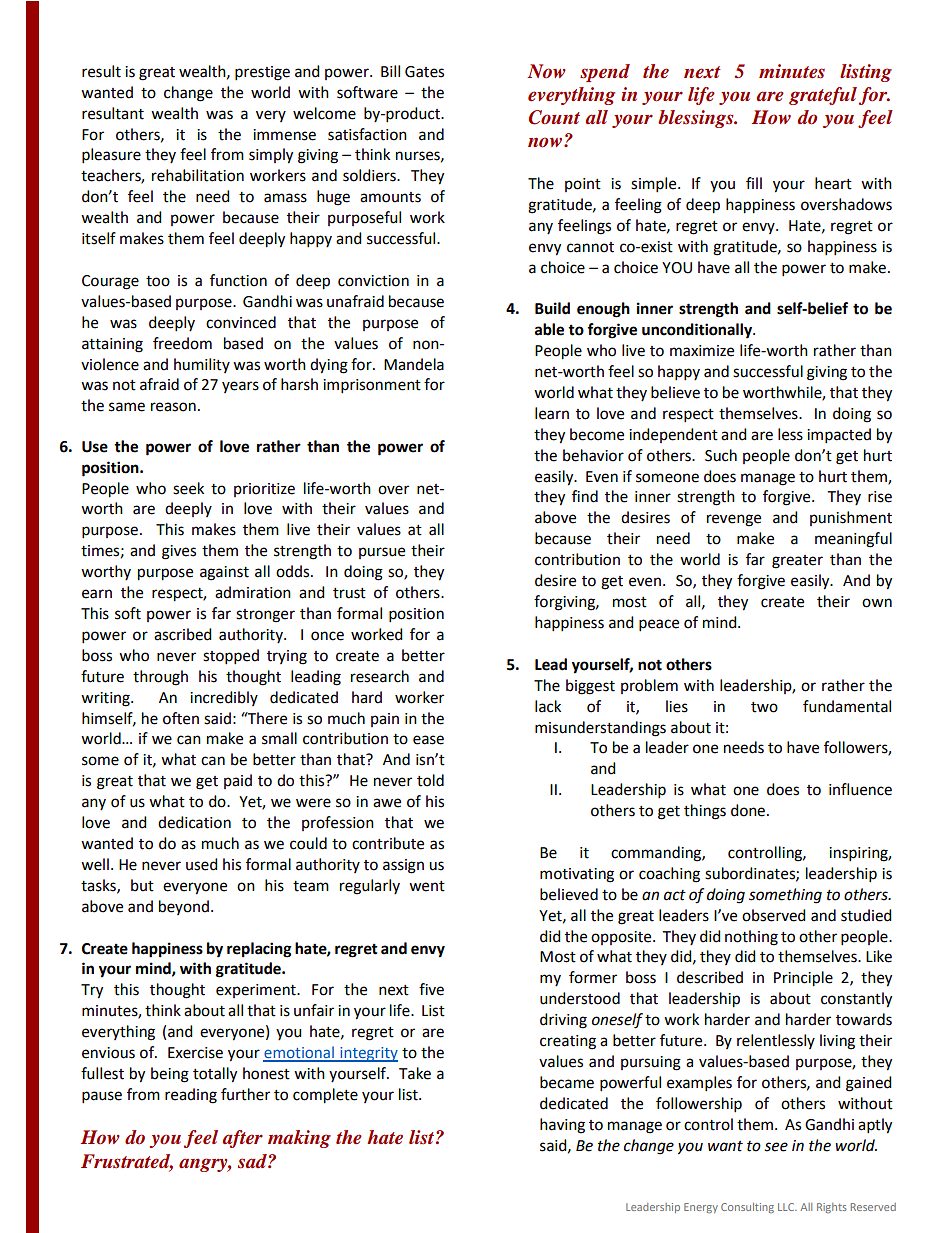  Describe the element at coordinates (839, 436) in the screenshot. I see `impacted` at that location.
